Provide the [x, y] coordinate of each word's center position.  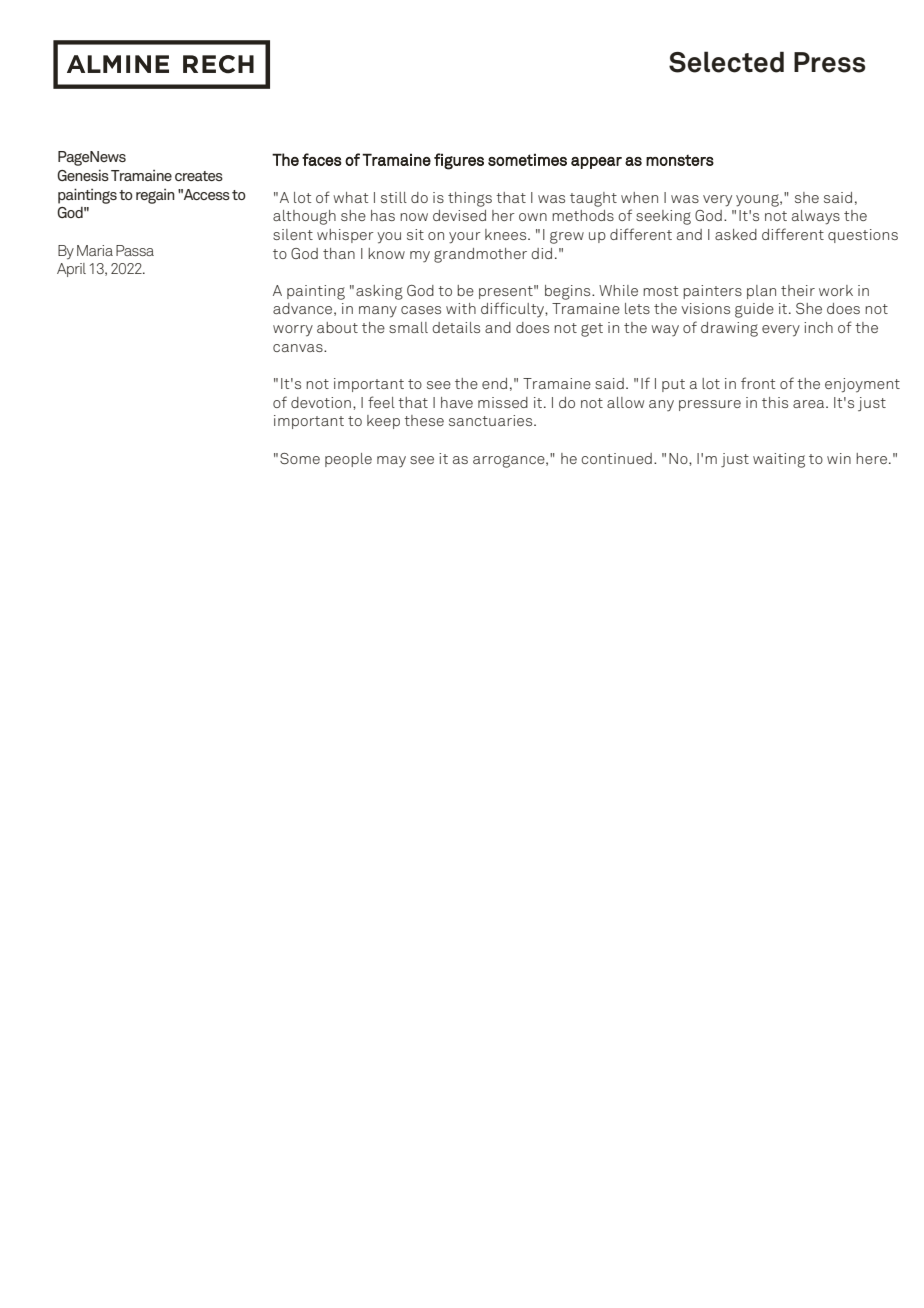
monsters [680, 160]
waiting [779, 460]
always [816, 217]
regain [155, 196]
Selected [726, 62]
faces [322, 159]
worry [293, 331]
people [348, 460]
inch [818, 327]
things [470, 199]
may [391, 462]
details [456, 327]
